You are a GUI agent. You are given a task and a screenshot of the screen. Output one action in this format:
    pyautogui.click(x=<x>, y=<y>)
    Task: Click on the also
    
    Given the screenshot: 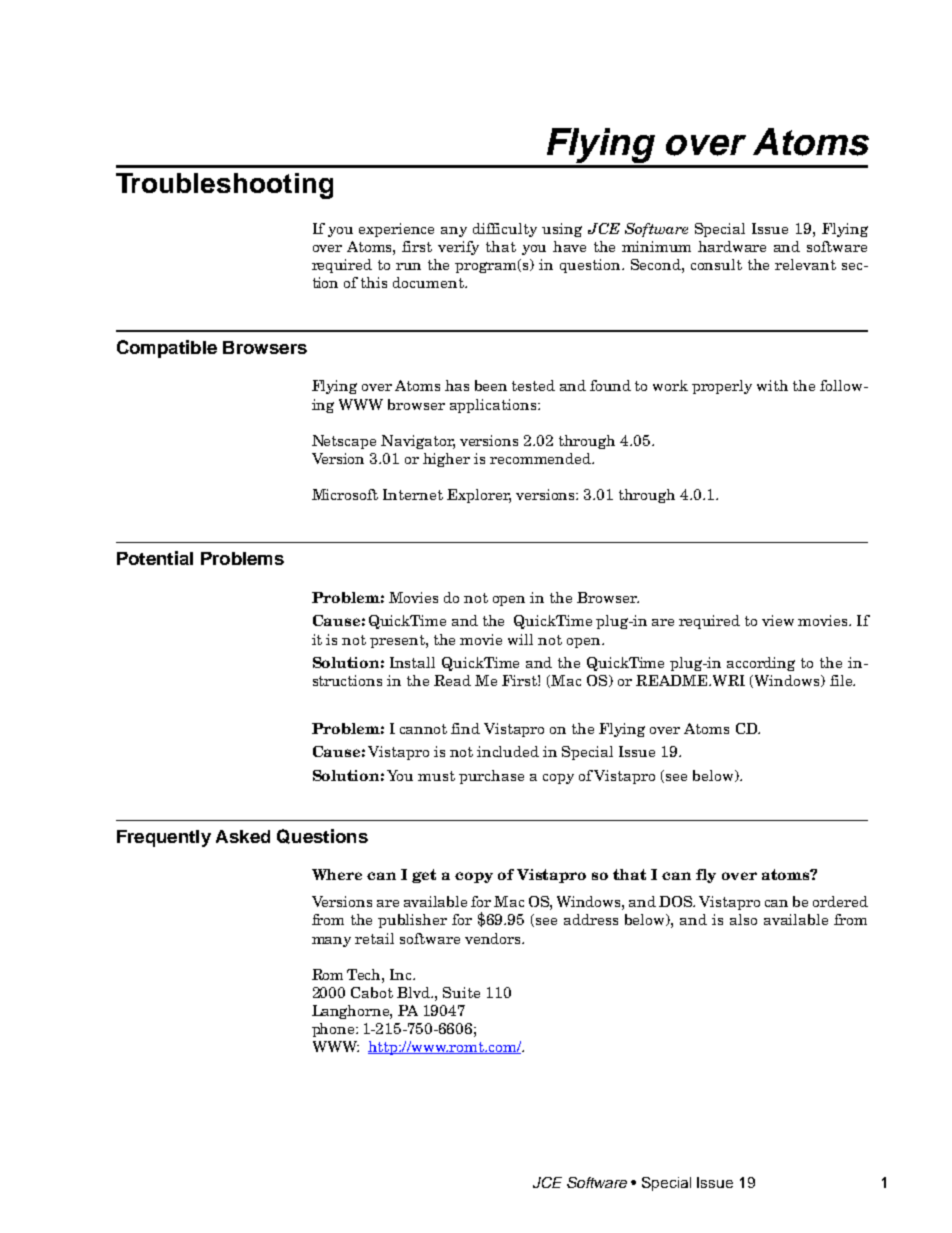 What is the action you would take?
    pyautogui.click(x=743, y=919)
